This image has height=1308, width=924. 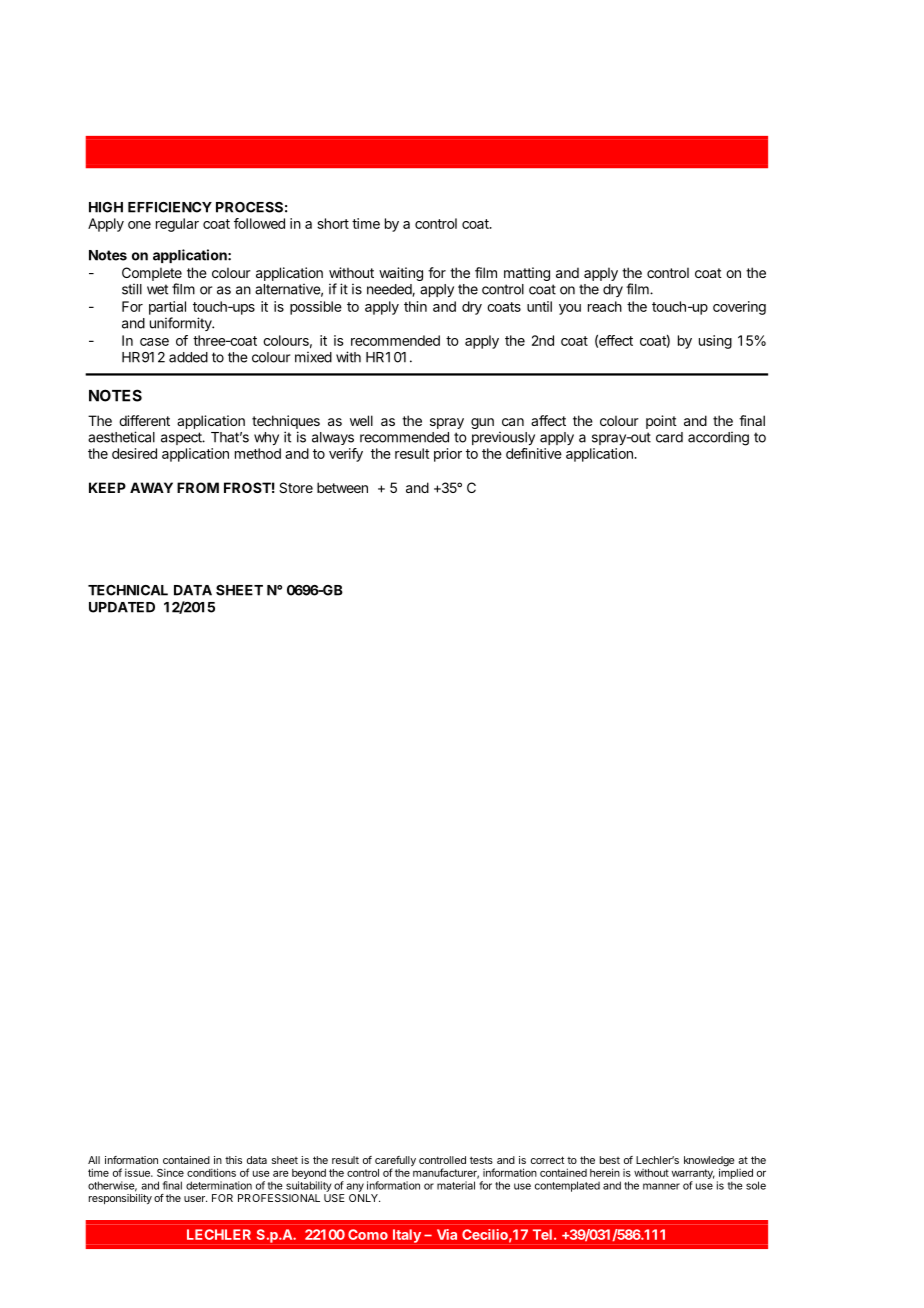 I want to click on card, so click(x=669, y=437).
